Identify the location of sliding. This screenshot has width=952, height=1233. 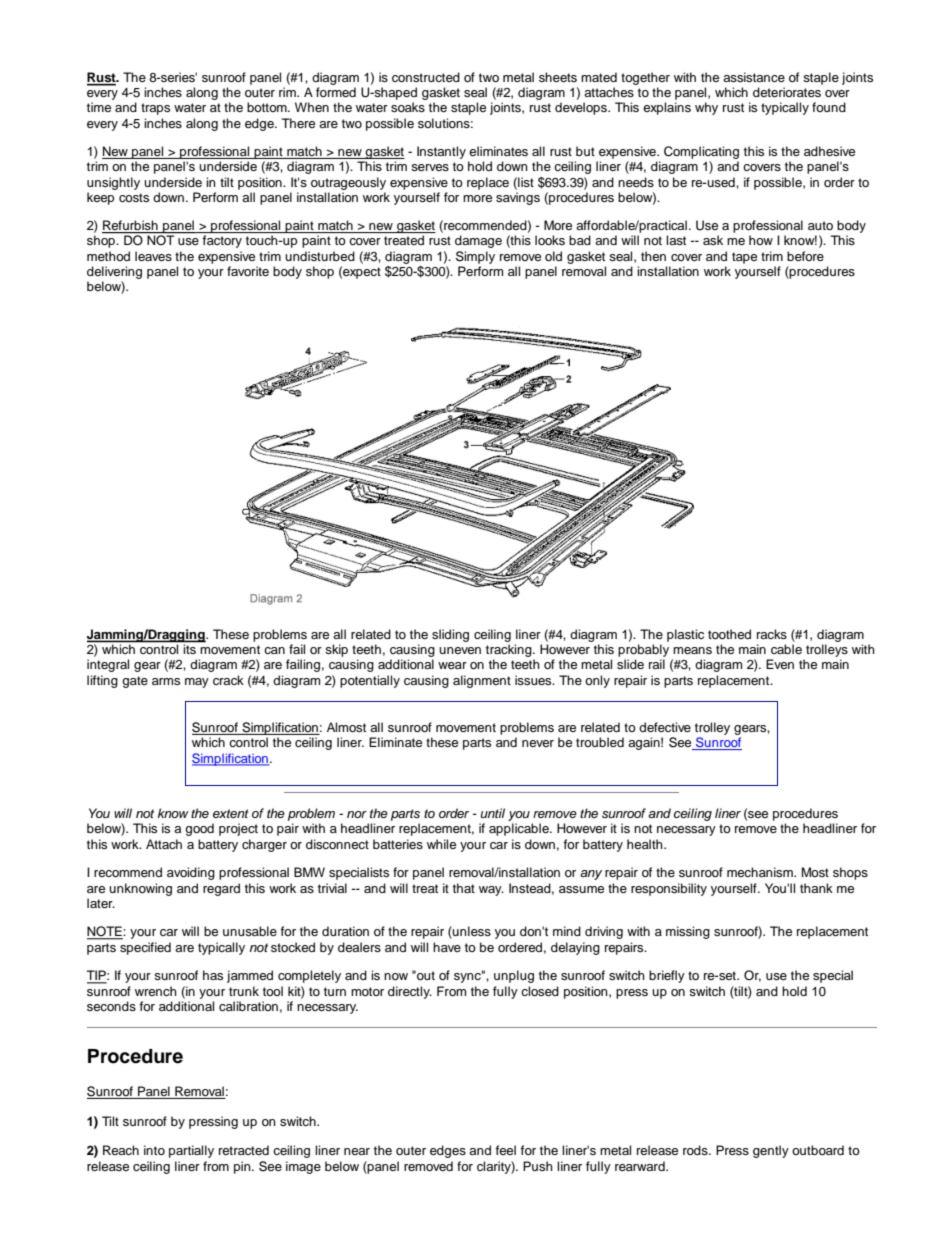
(450, 635).
